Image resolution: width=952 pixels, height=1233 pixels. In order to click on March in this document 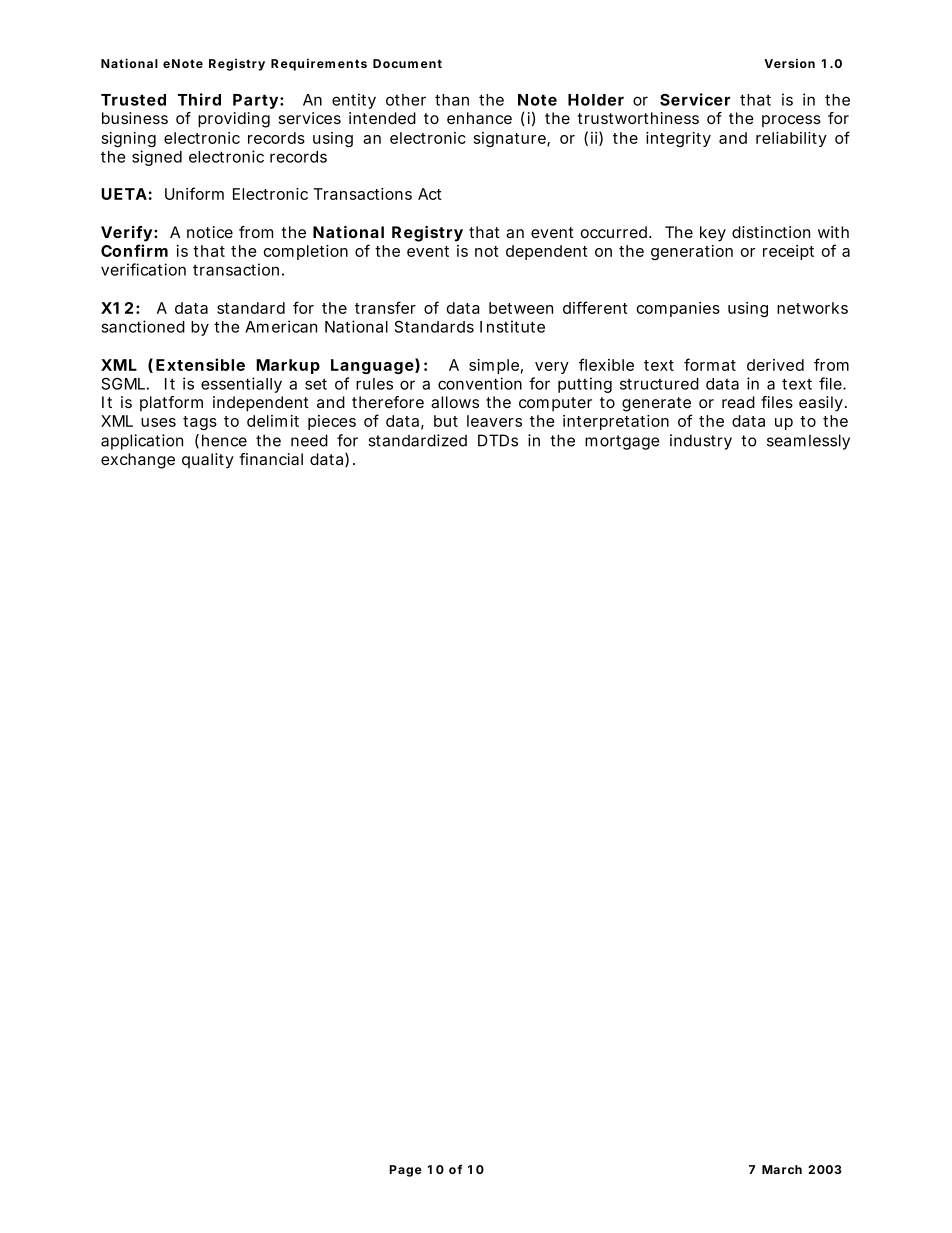, I will do `click(782, 1169)`.
